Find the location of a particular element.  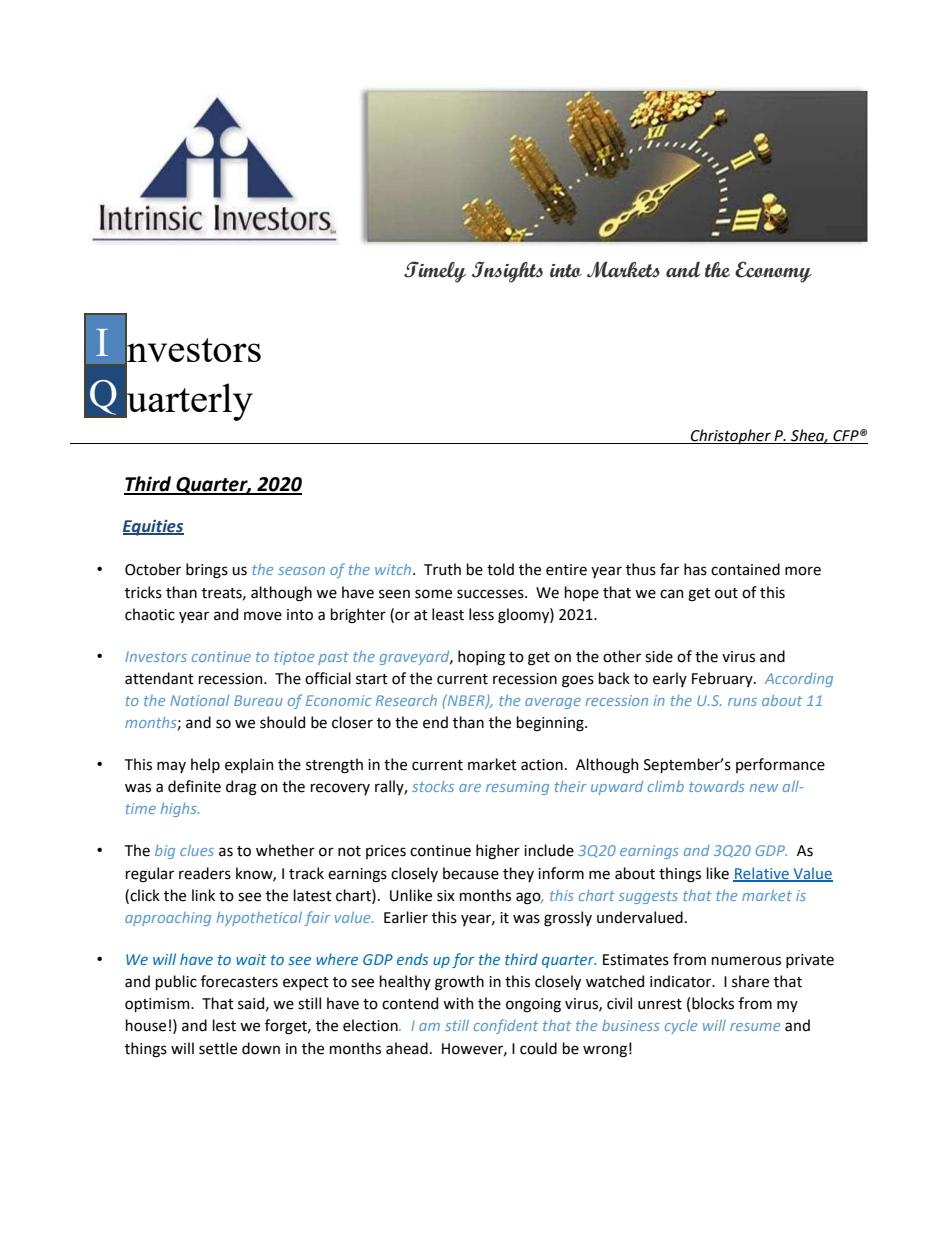

hoping is located at coordinates (481, 658).
